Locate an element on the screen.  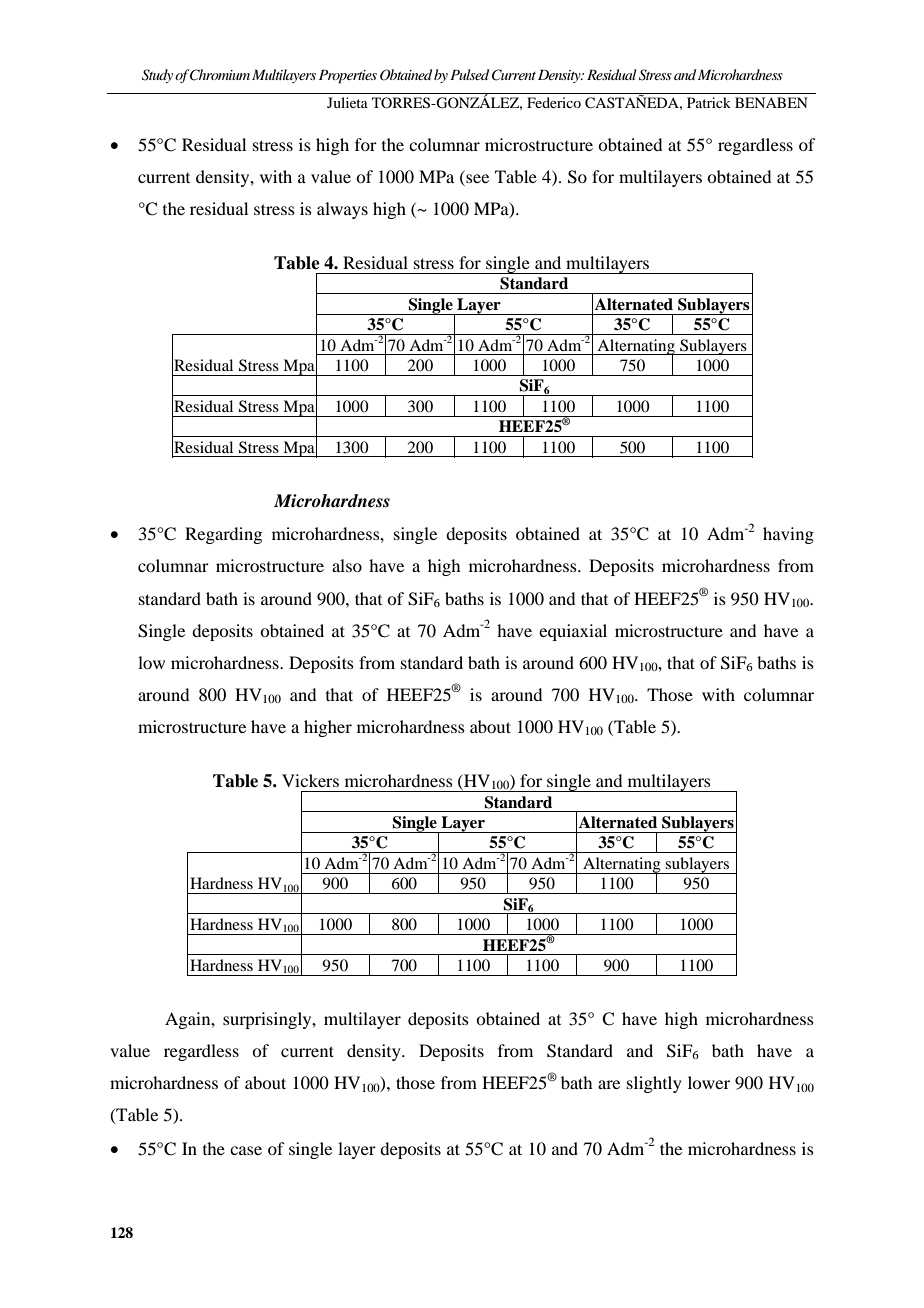
lower is located at coordinates (709, 1082).
